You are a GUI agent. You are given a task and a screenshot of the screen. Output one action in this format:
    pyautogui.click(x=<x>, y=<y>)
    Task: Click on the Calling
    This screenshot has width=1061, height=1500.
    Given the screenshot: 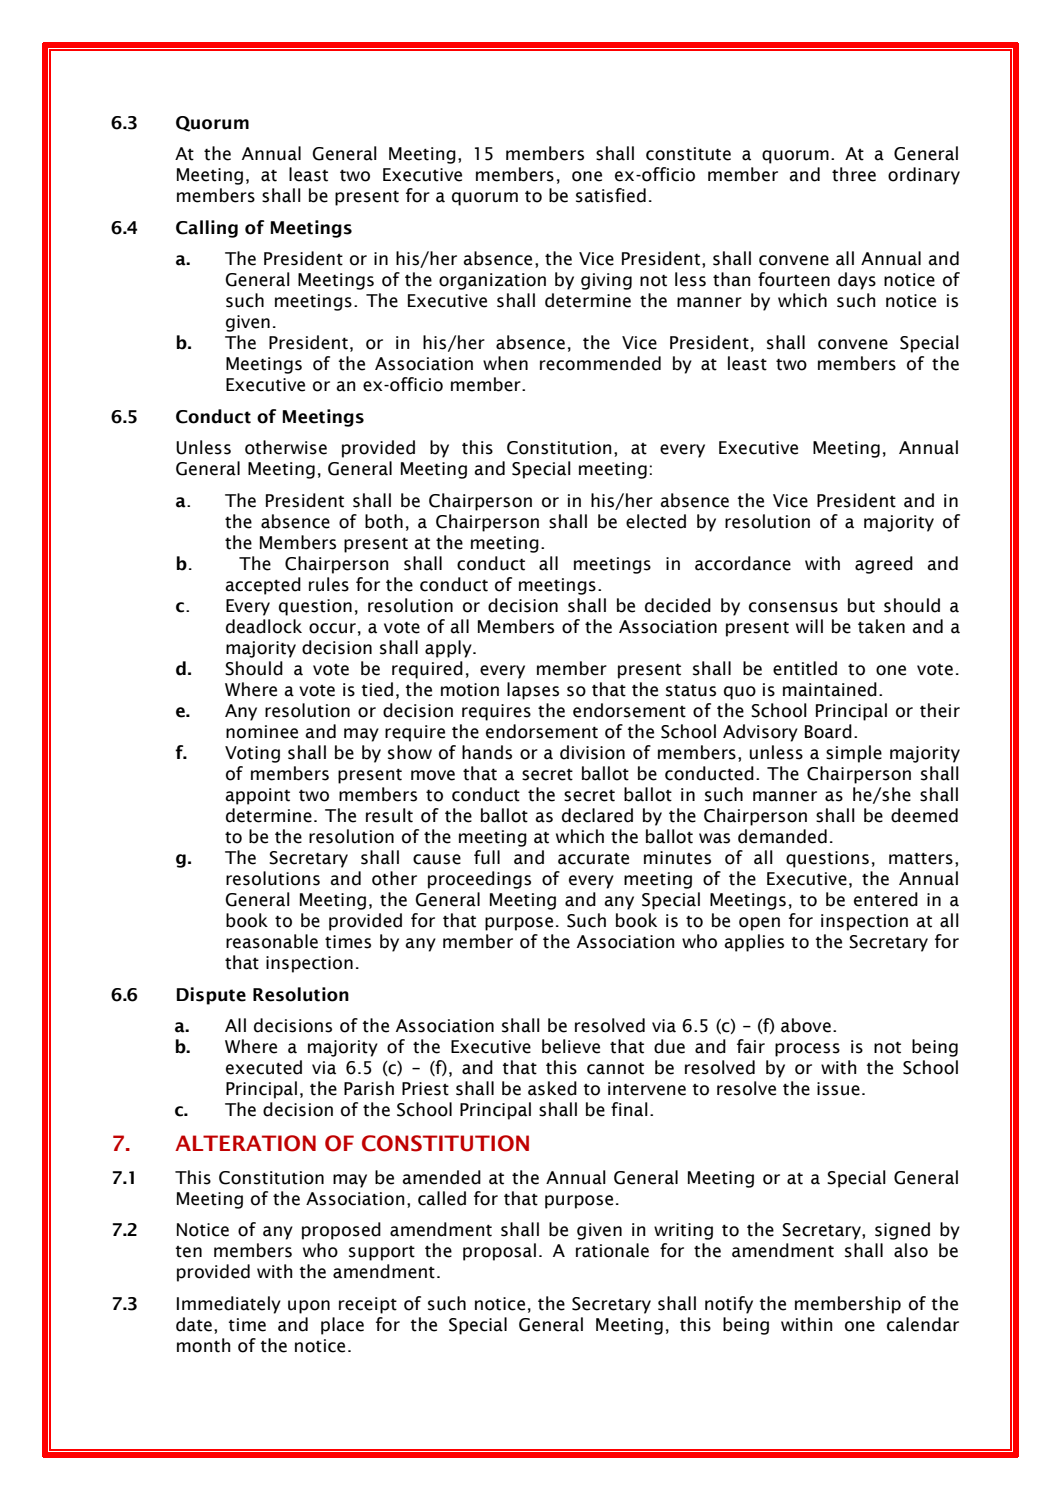 What is the action you would take?
    pyautogui.click(x=207, y=229)
